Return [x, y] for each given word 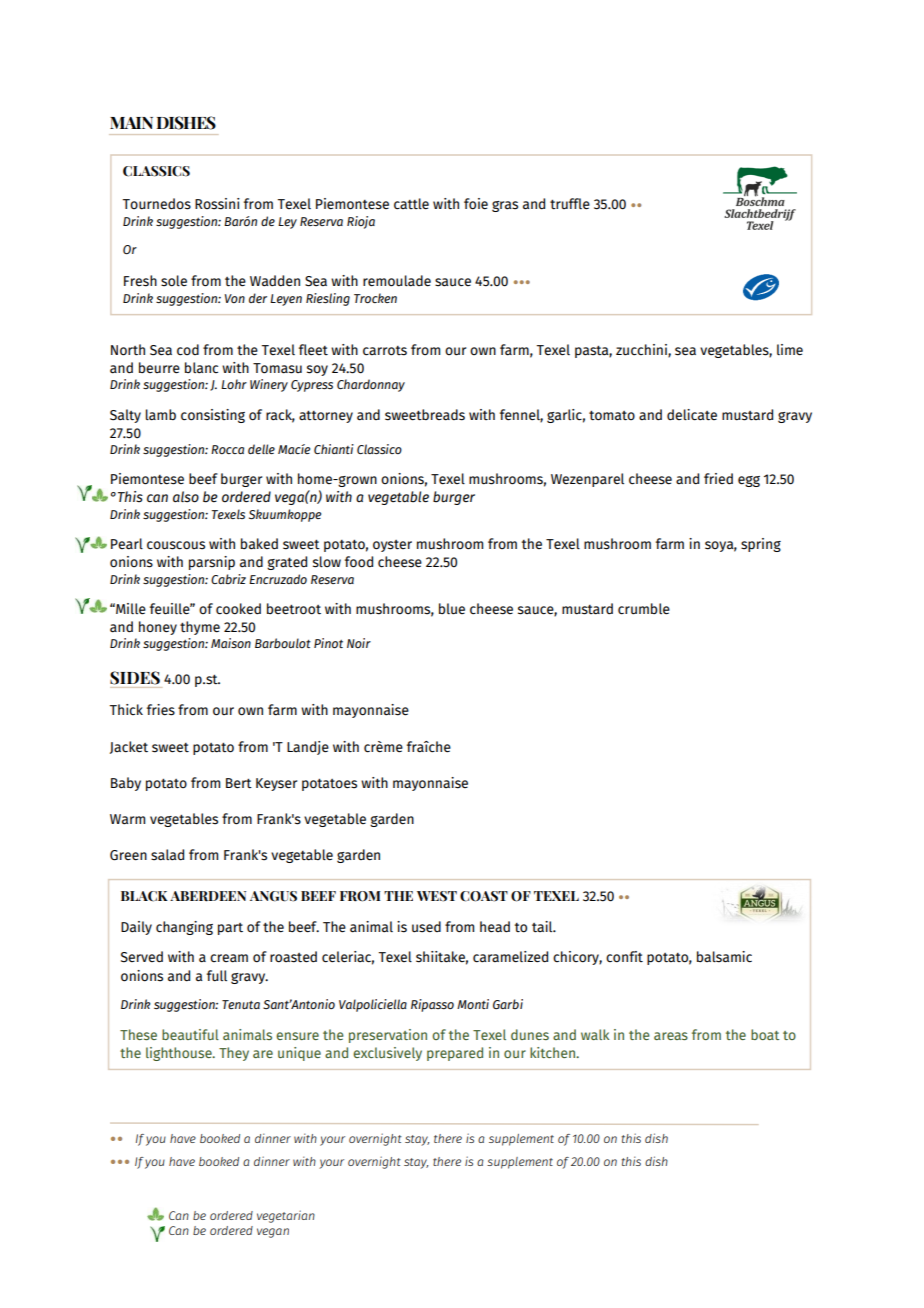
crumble [644, 609]
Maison [231, 643]
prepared [455, 1054]
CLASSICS [156, 171]
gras [505, 206]
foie [476, 204]
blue [452, 609]
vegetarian [286, 1216]
